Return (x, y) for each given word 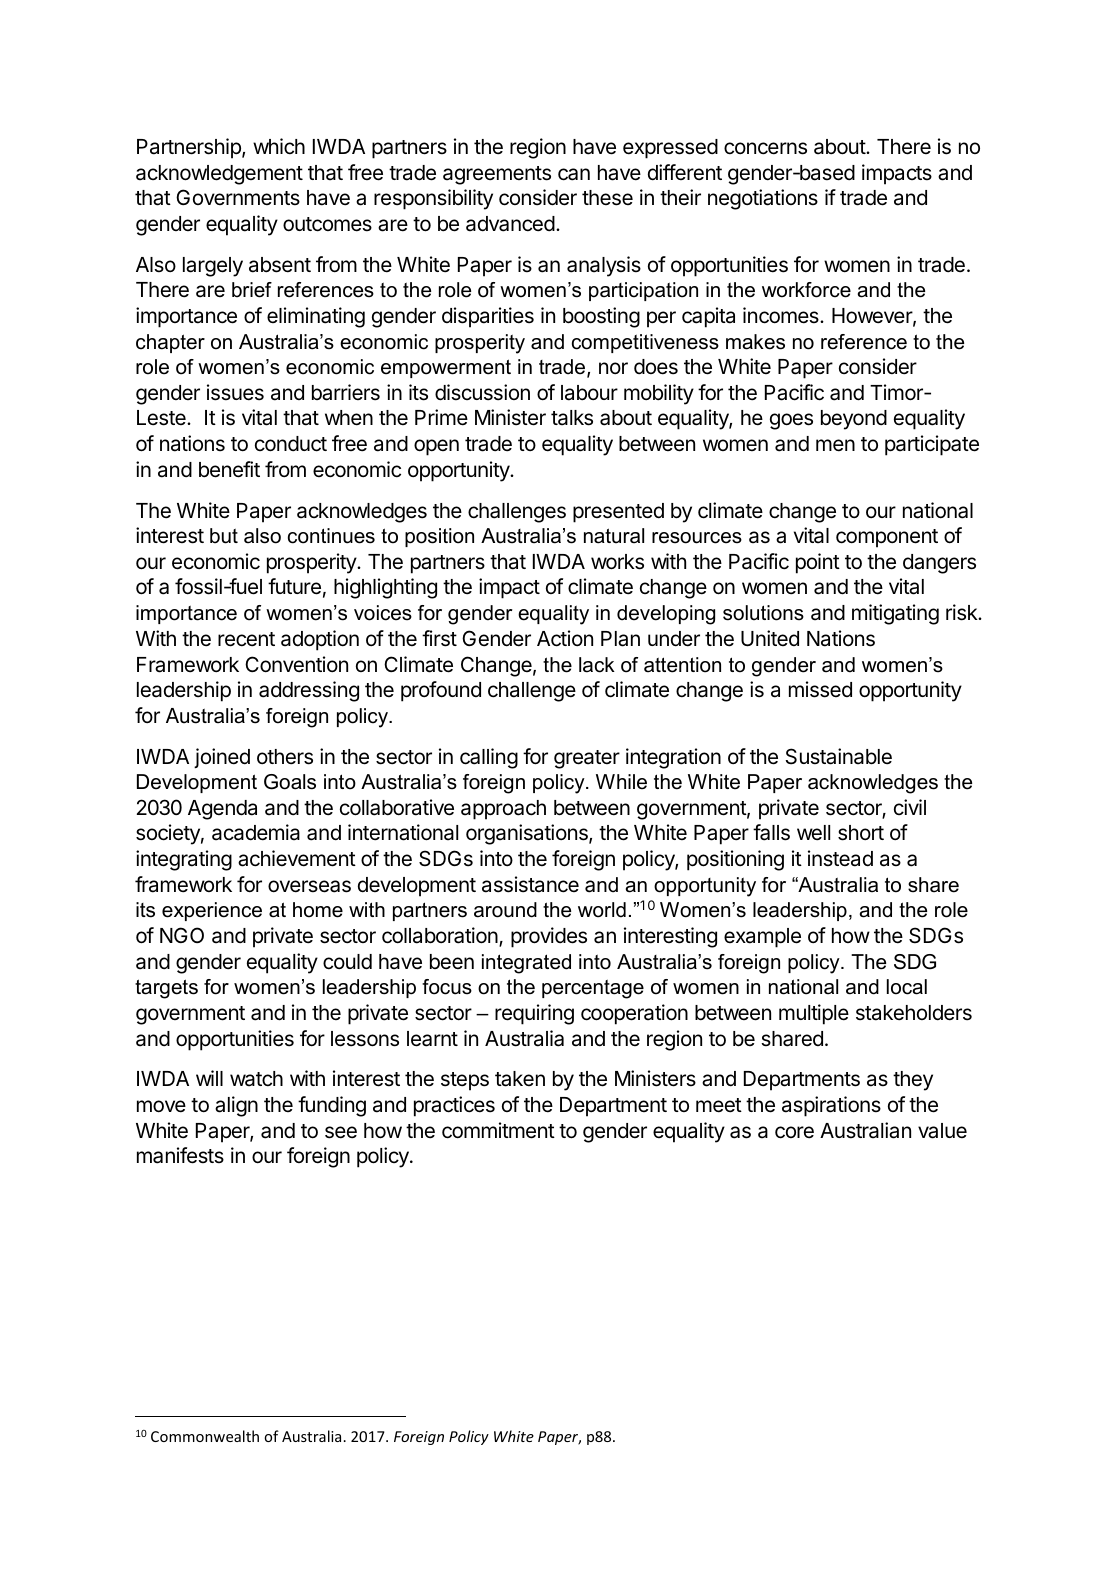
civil (910, 807)
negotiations (763, 199)
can (574, 174)
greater (587, 759)
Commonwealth (205, 1436)
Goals (290, 782)
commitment (498, 1130)
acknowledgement (219, 175)
